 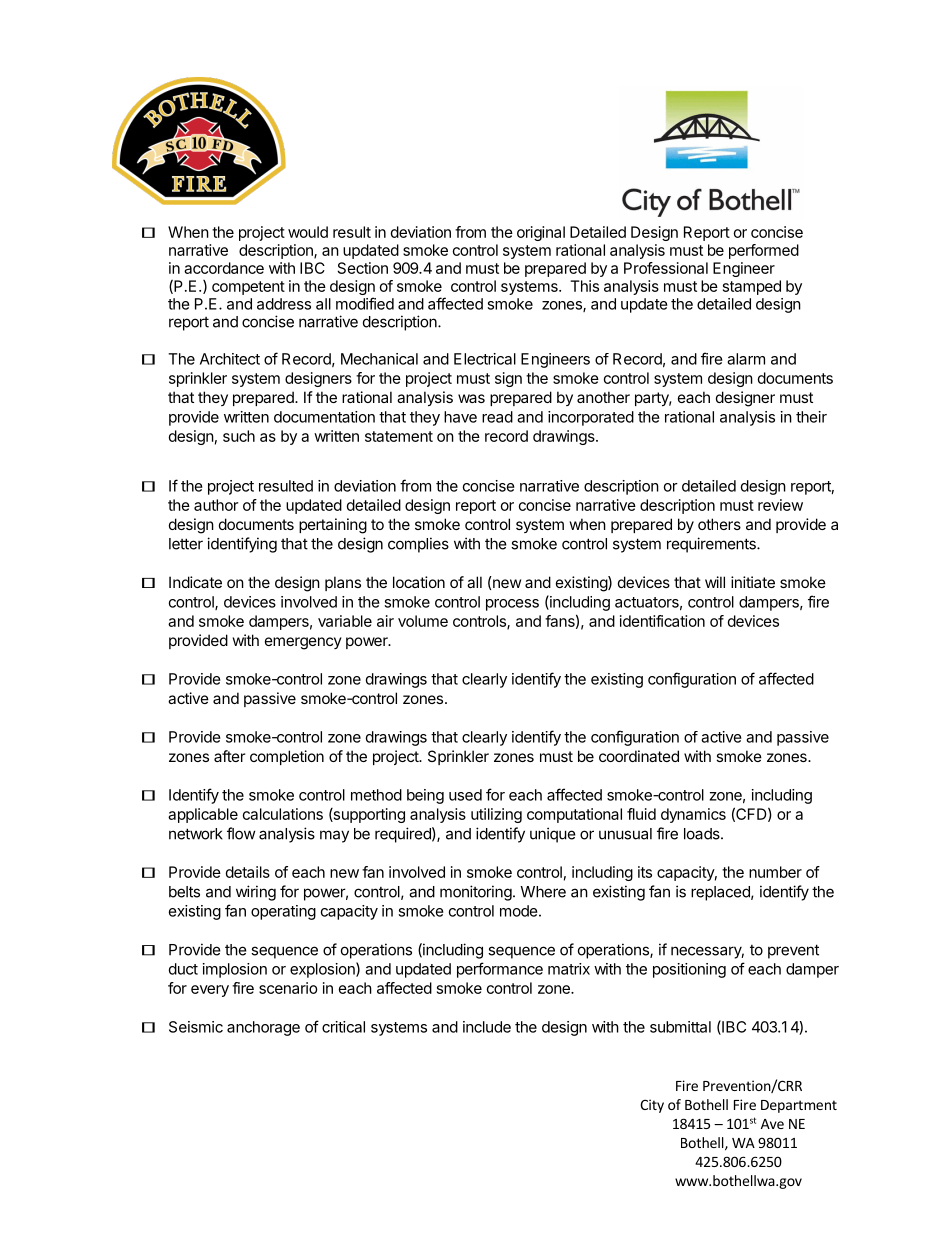 What do you see at coordinates (541, 233) in the page?
I see `original` at bounding box center [541, 233].
